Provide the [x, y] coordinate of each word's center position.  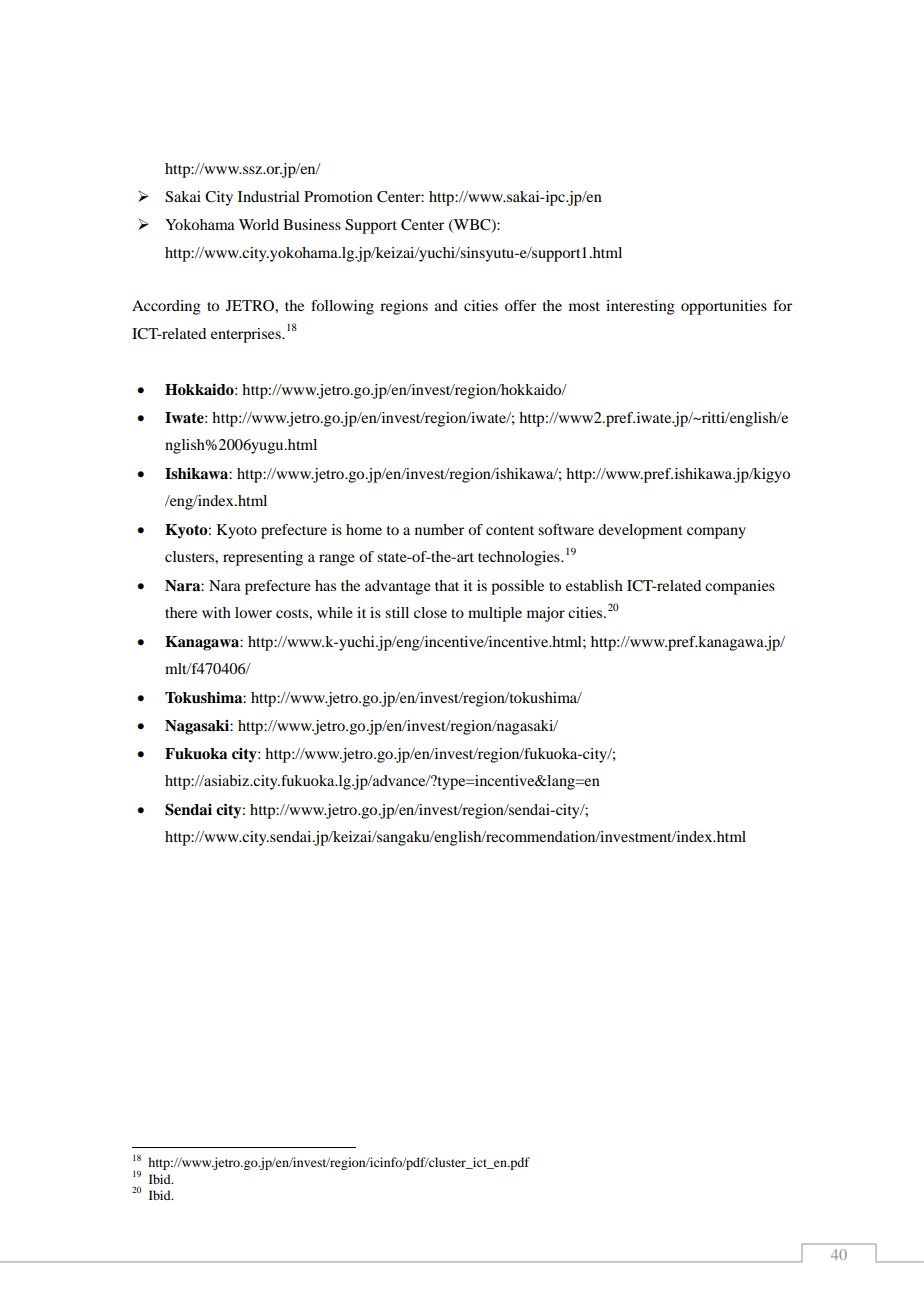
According [166, 307]
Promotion [338, 196]
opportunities [724, 307]
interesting [640, 307]
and [446, 305]
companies [740, 587]
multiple [495, 614]
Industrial [268, 196]
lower [253, 612]
